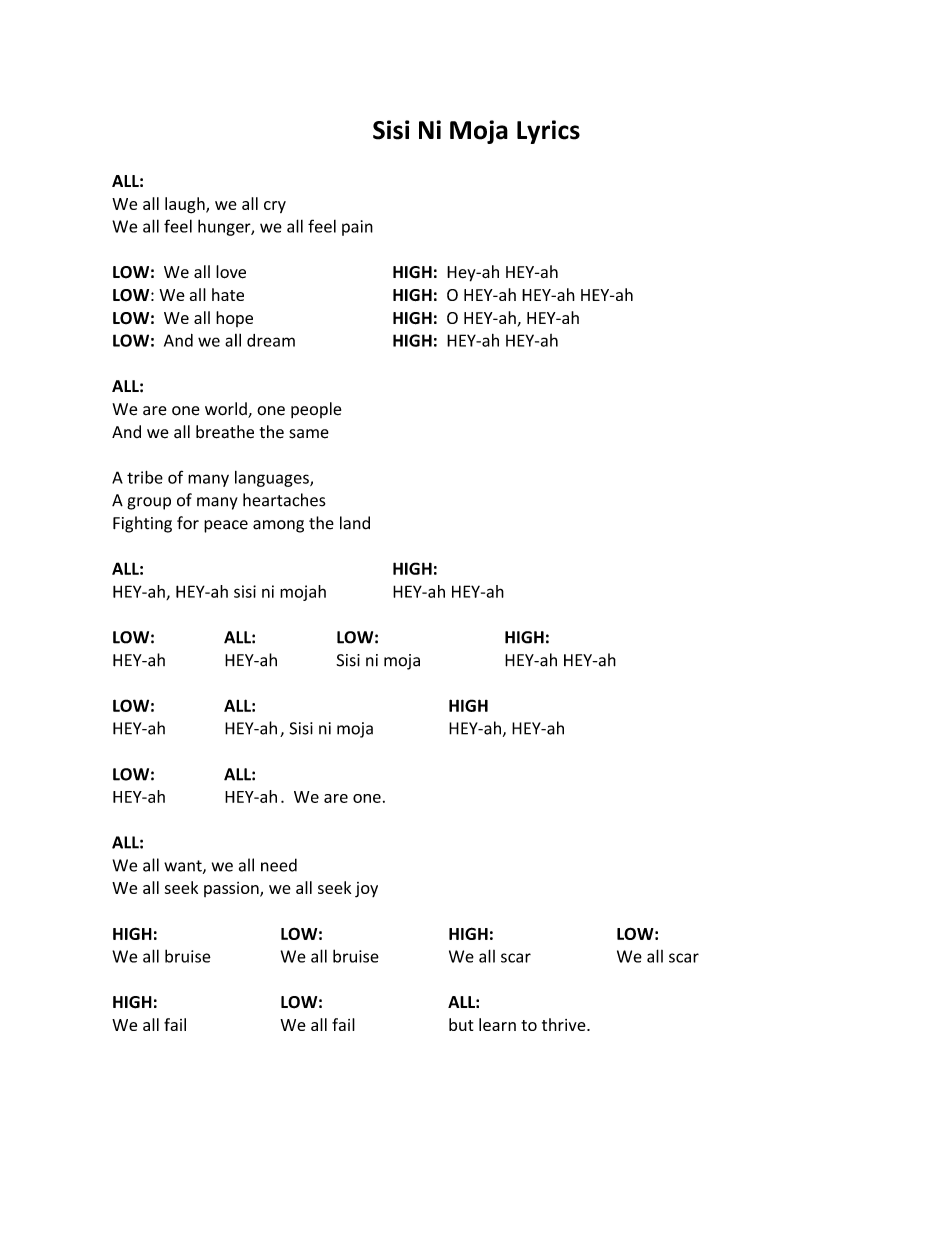  What do you see at coordinates (497, 1024) in the page?
I see `learn` at bounding box center [497, 1024].
